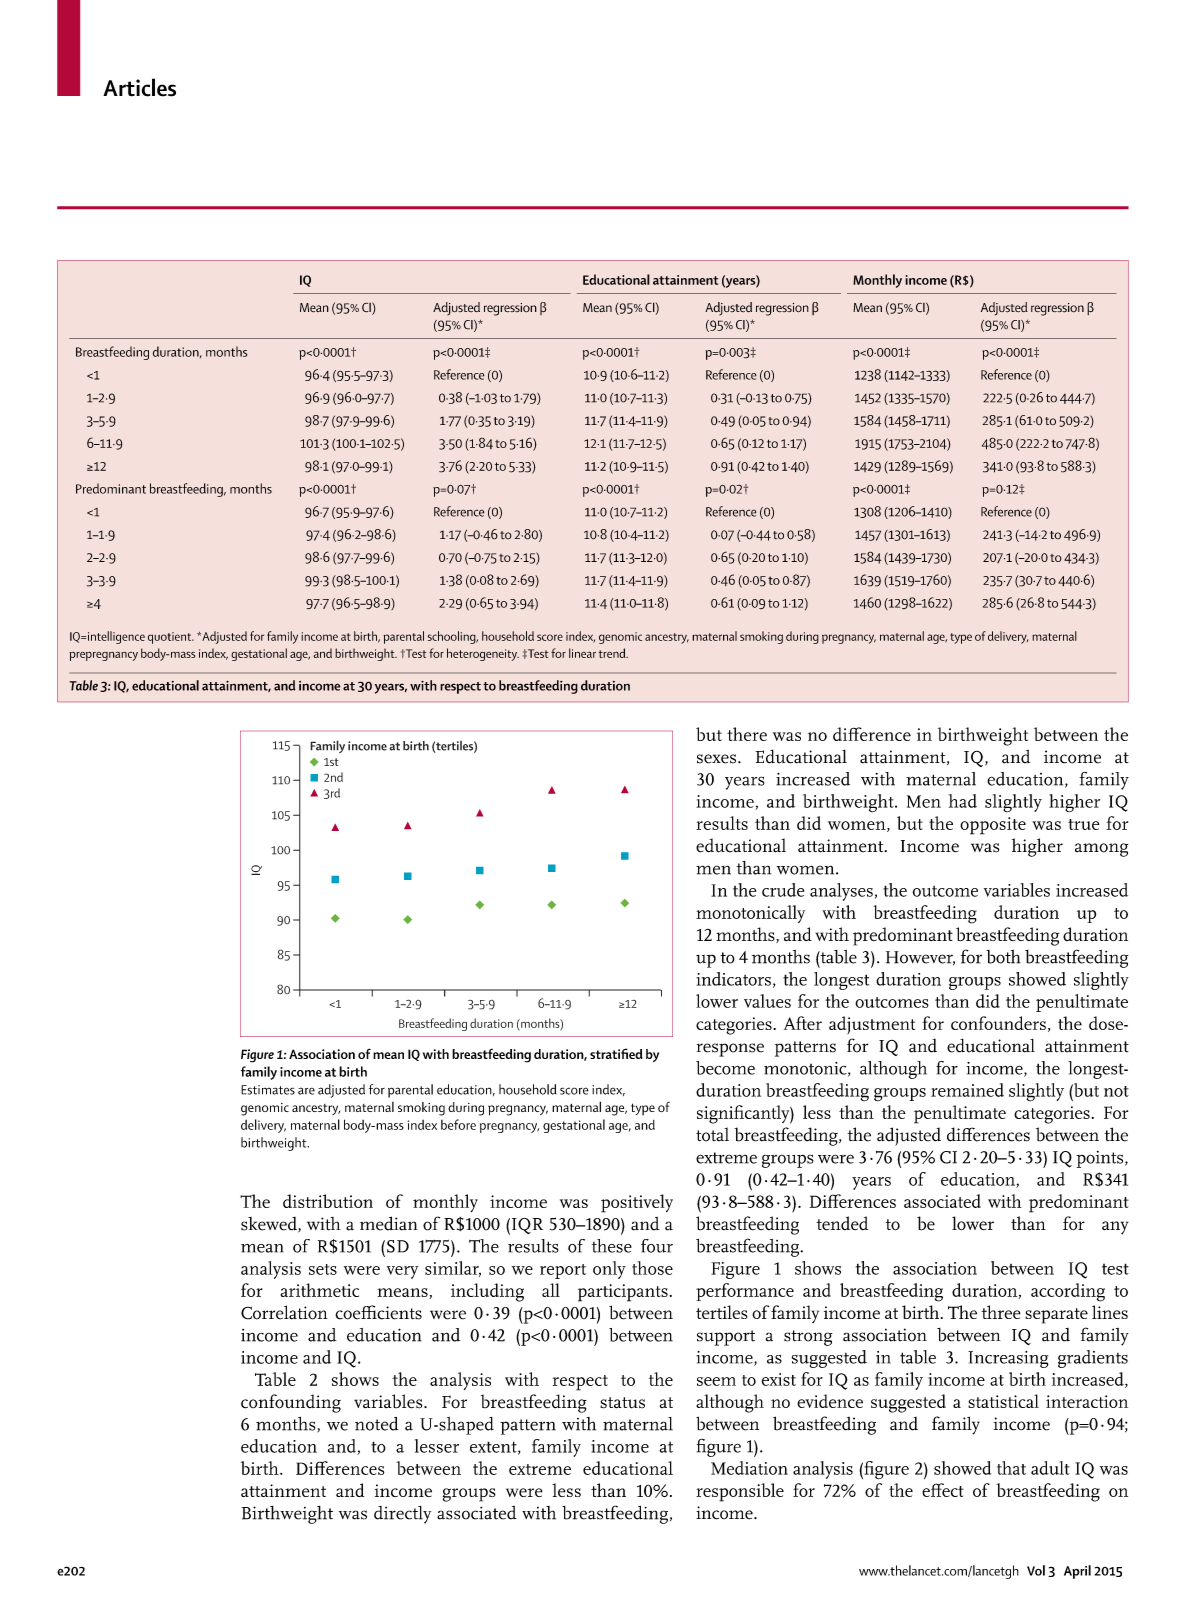 The image size is (1203, 1616). I want to click on responsible, so click(740, 1492).
